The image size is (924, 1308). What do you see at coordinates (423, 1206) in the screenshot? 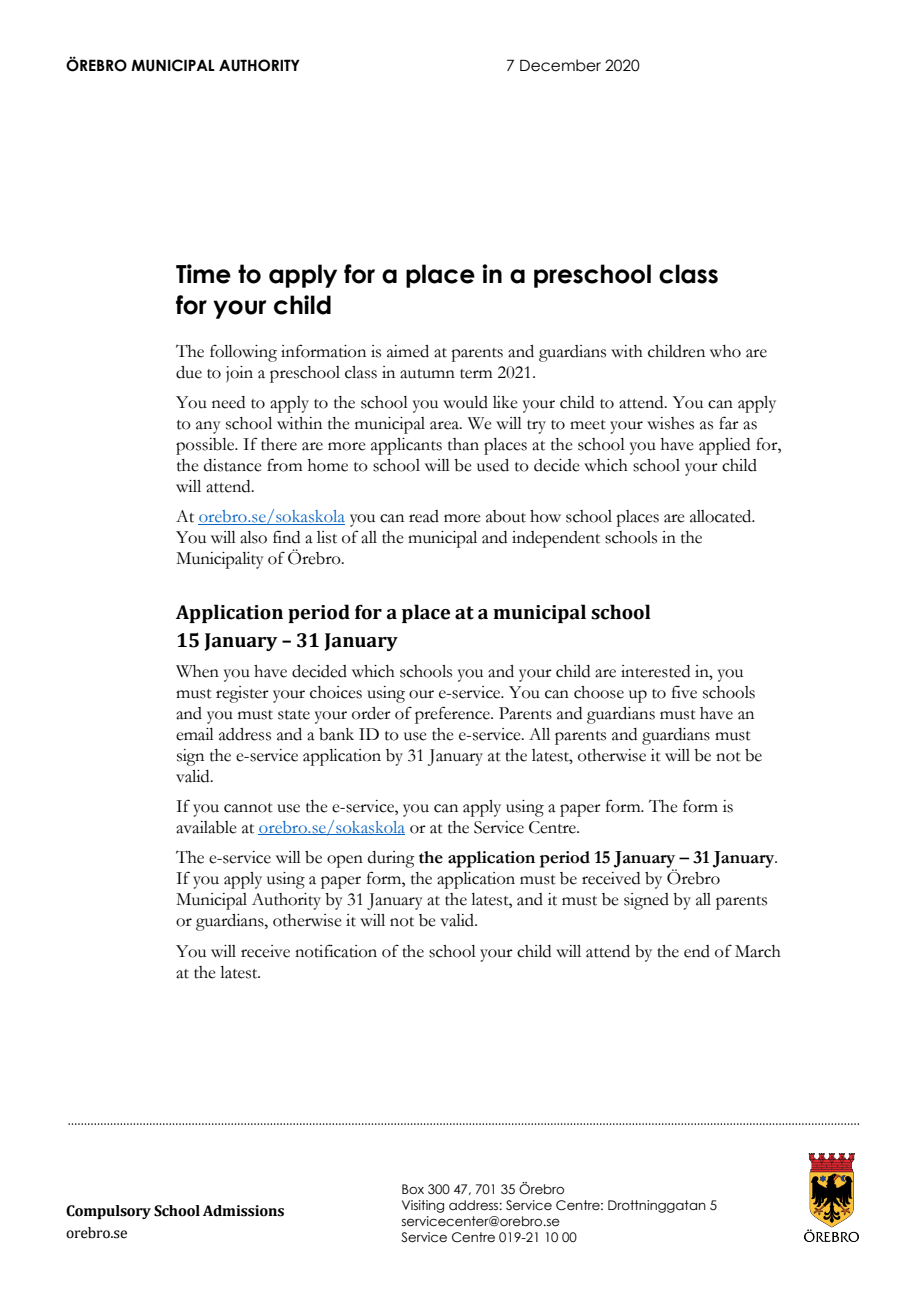
I see `Visiting` at bounding box center [423, 1206].
